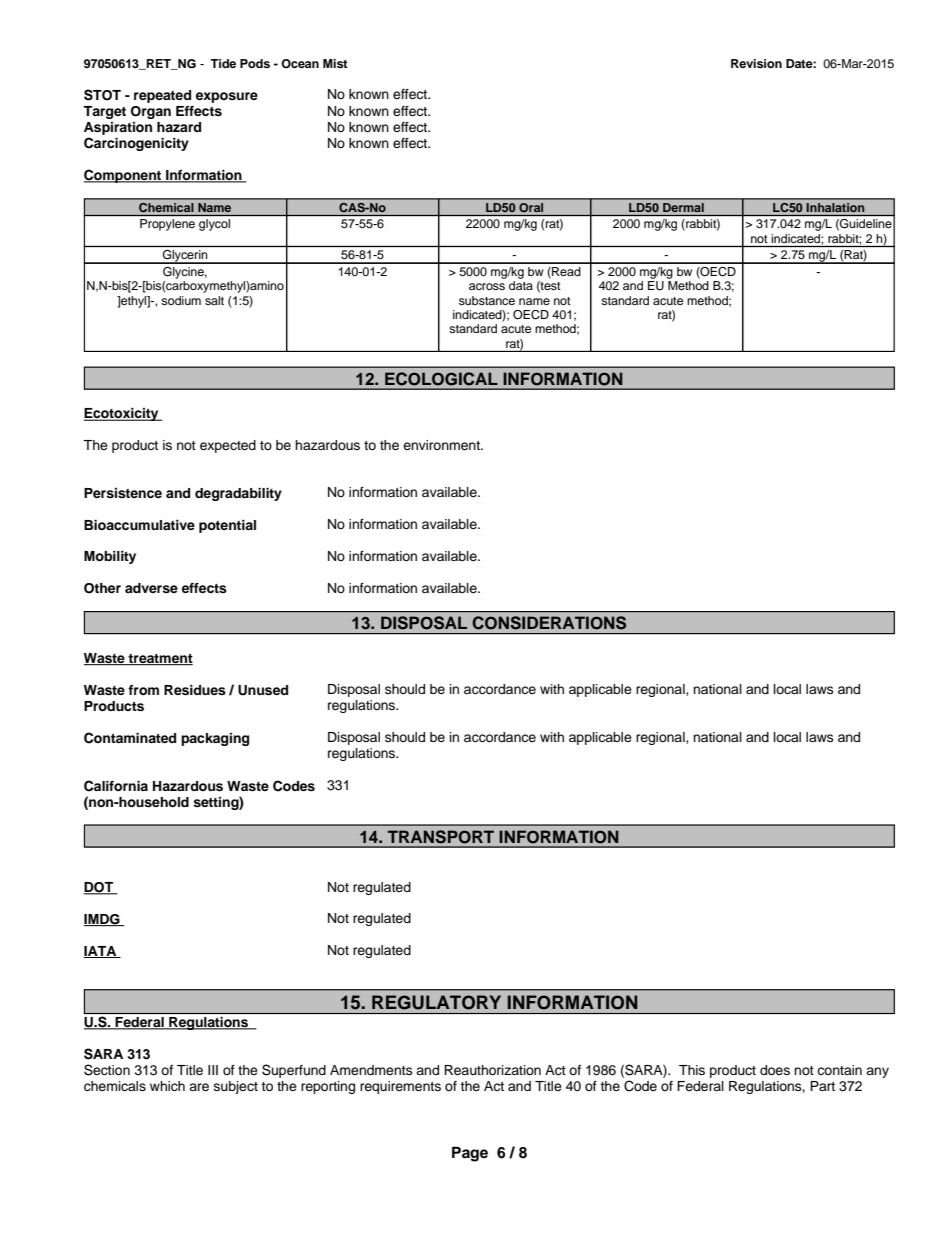  I want to click on data, so click(521, 285).
